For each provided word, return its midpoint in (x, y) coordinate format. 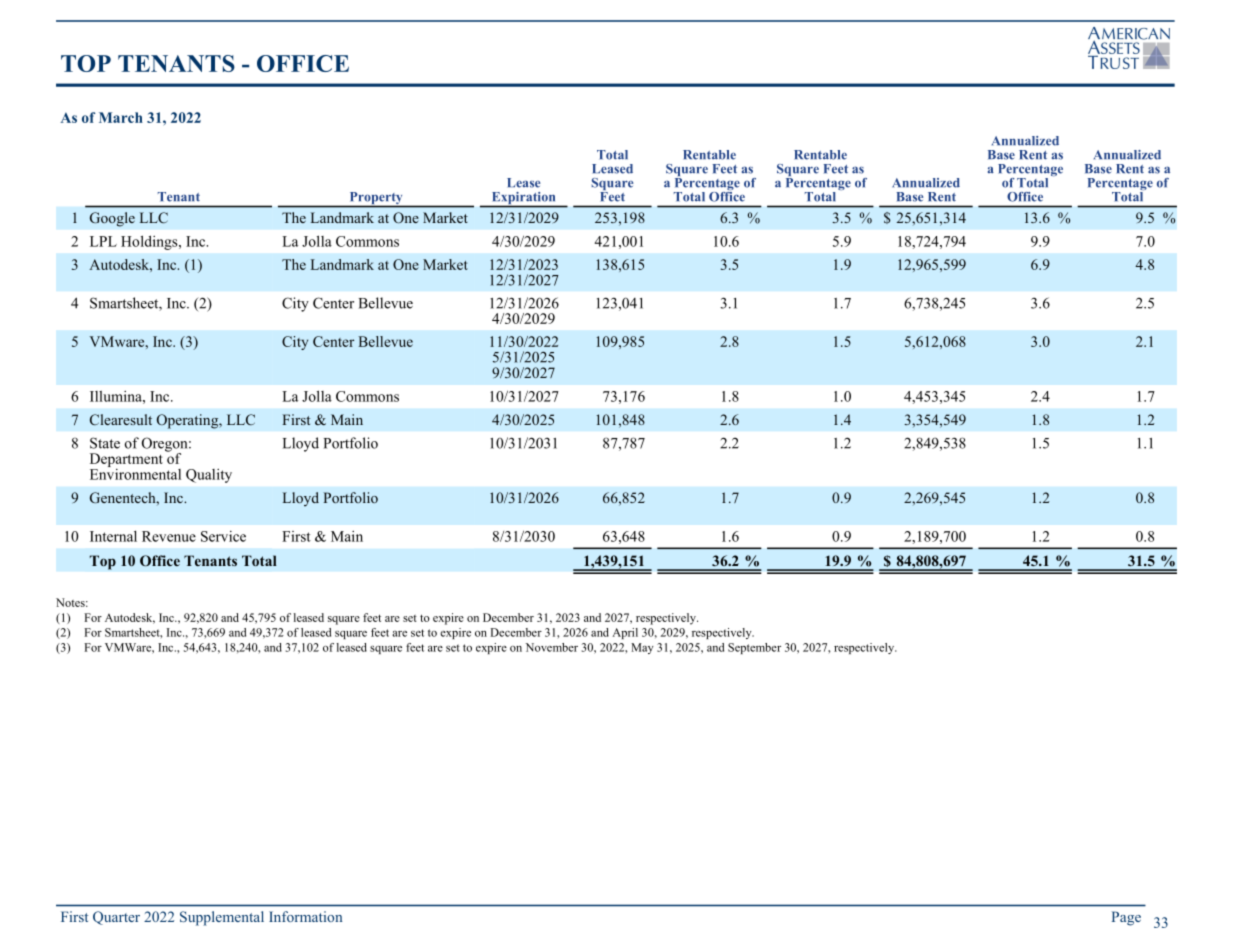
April (625, 633)
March (121, 117)
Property (376, 199)
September (754, 648)
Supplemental (222, 918)
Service (223, 536)
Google (112, 219)
